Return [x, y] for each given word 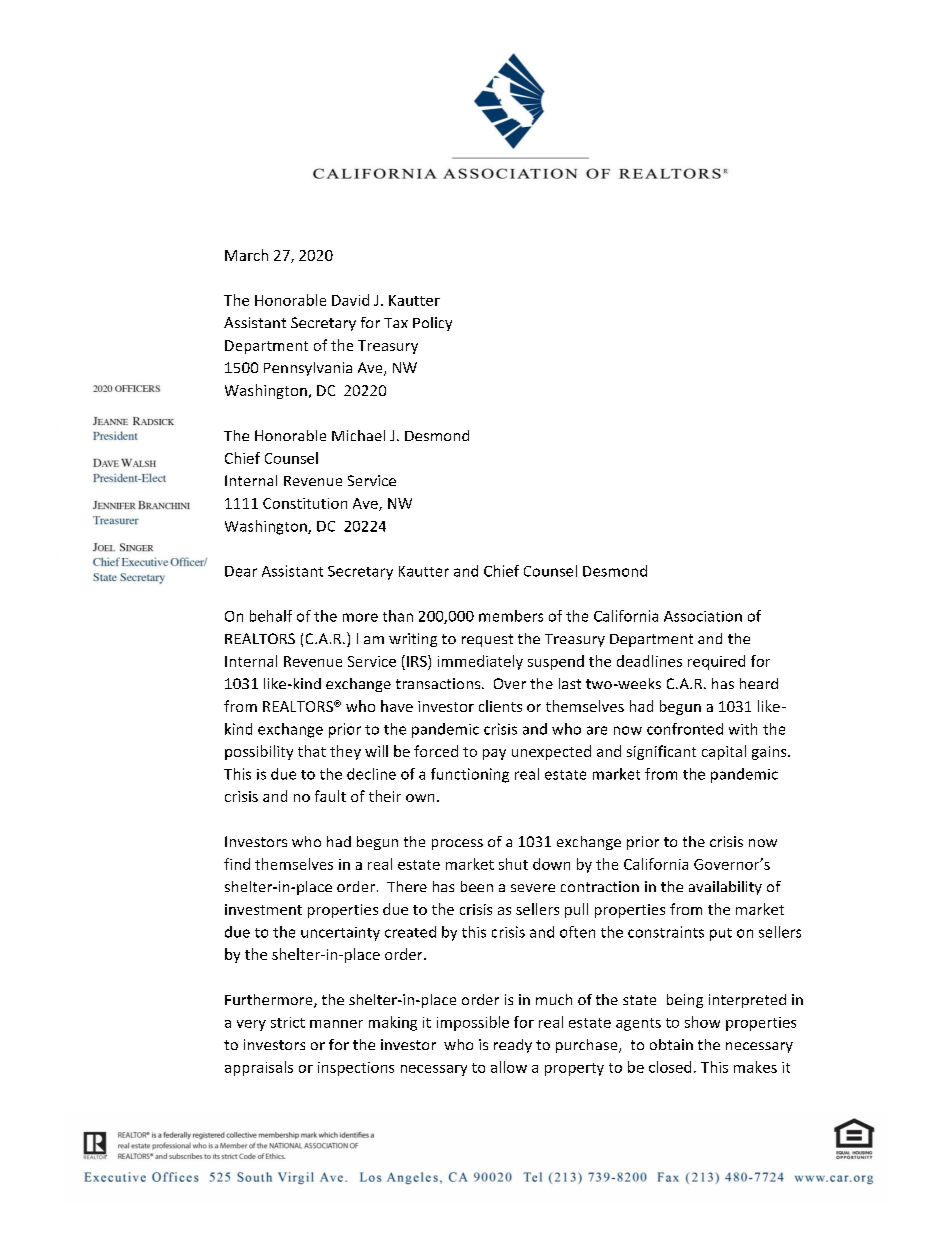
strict [288, 1022]
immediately [480, 662]
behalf [271, 616]
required [716, 662]
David [350, 300]
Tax [396, 323]
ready [513, 1046]
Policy [432, 324]
